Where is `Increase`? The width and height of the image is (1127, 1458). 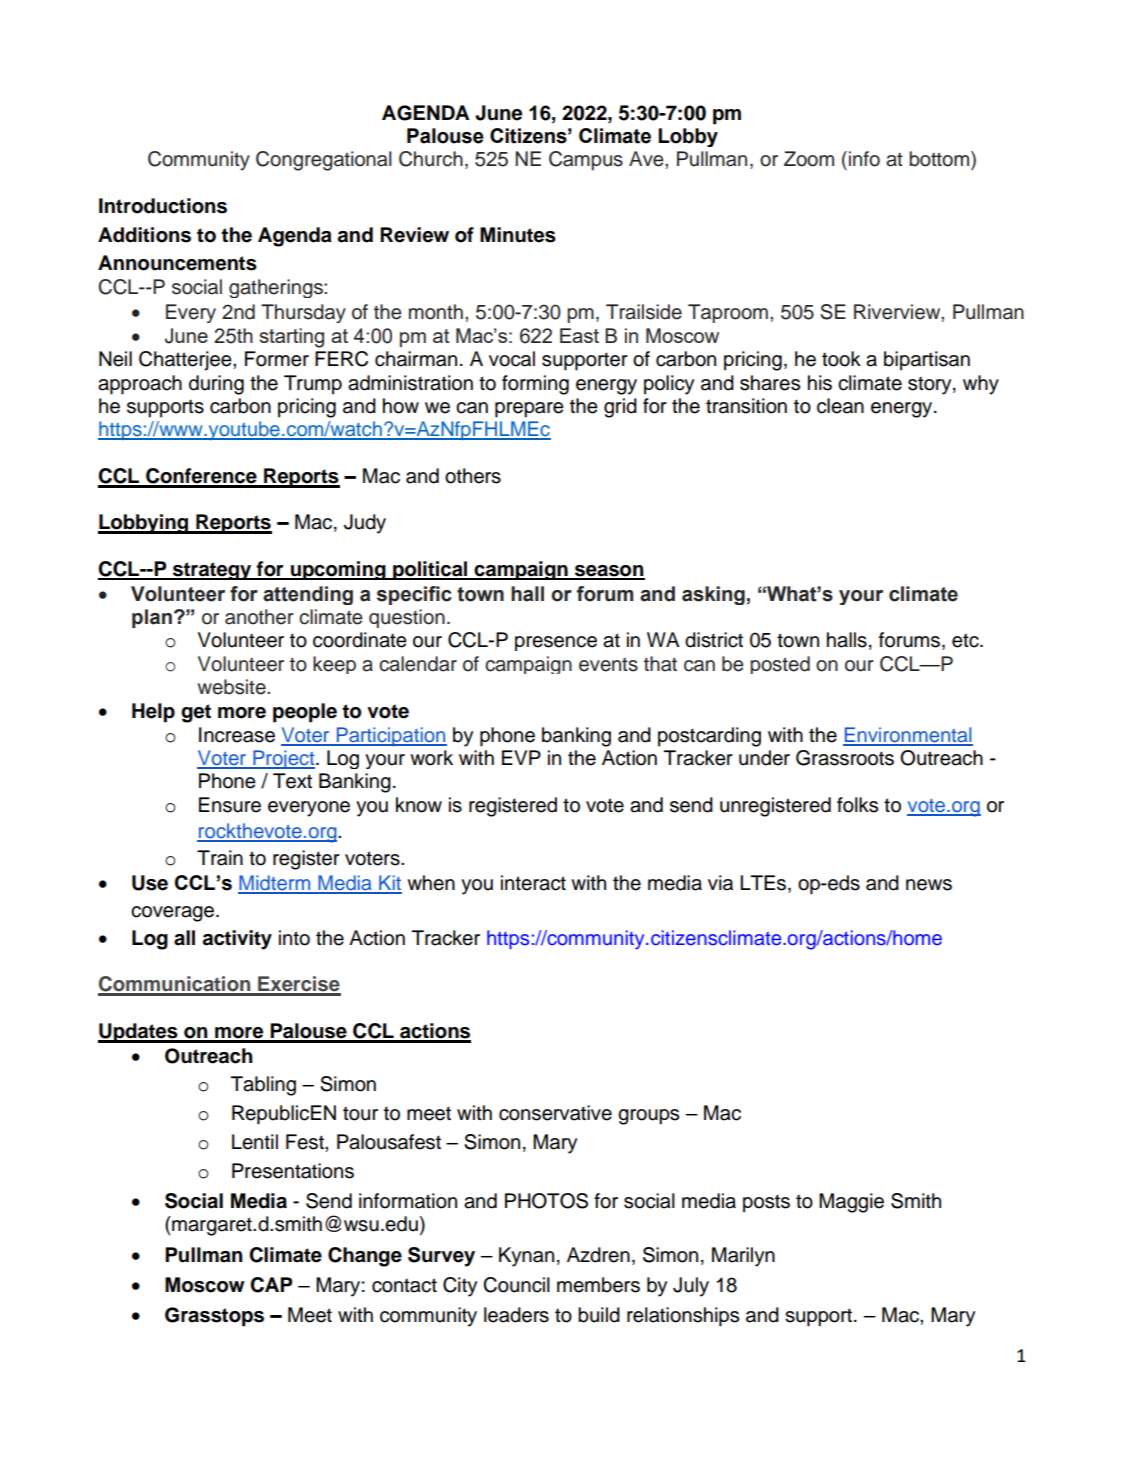
Increase is located at coordinates (237, 735).
